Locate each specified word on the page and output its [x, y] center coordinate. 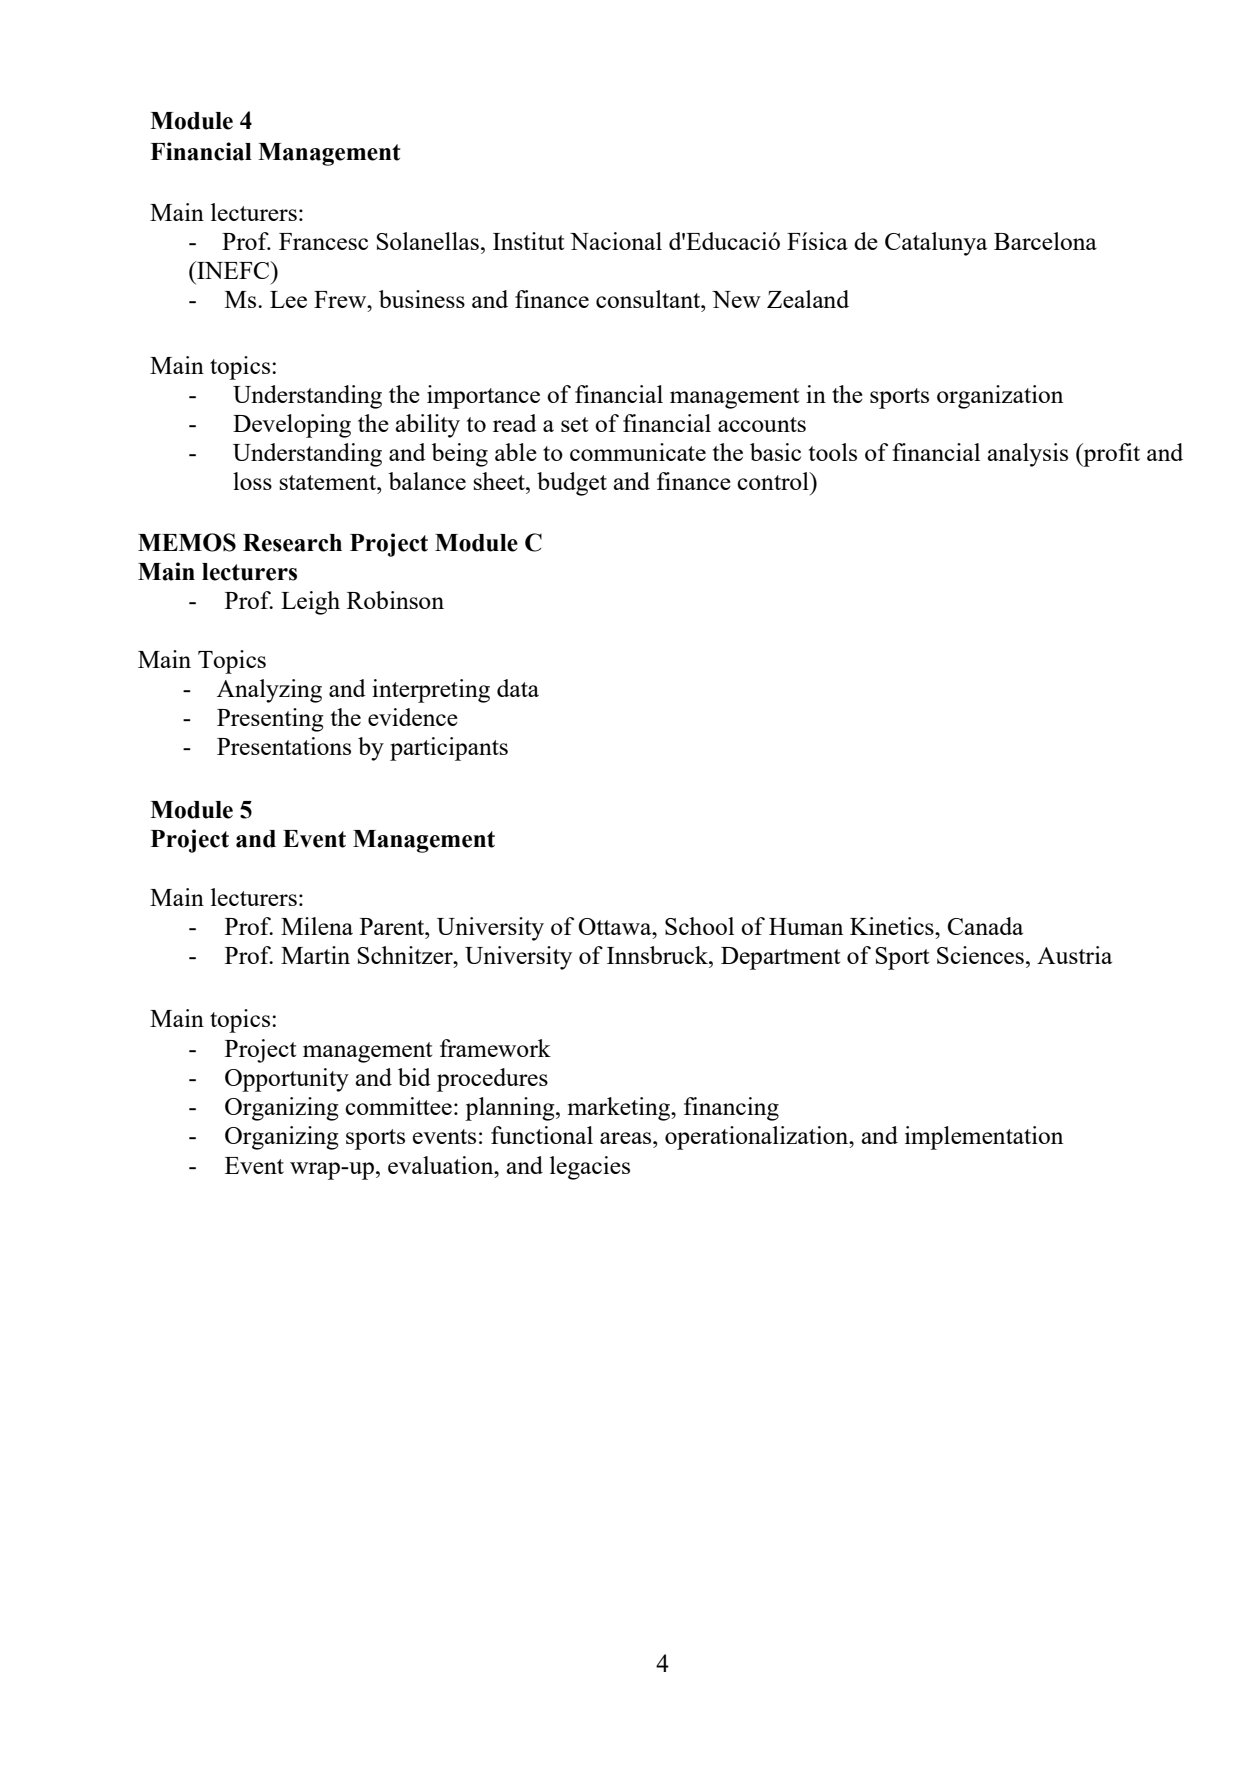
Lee [288, 299]
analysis [1028, 455]
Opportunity [287, 1080]
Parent [393, 926]
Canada [985, 926]
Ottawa [616, 926]
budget [572, 484]
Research [292, 543]
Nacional [616, 241]
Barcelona [1045, 241]
